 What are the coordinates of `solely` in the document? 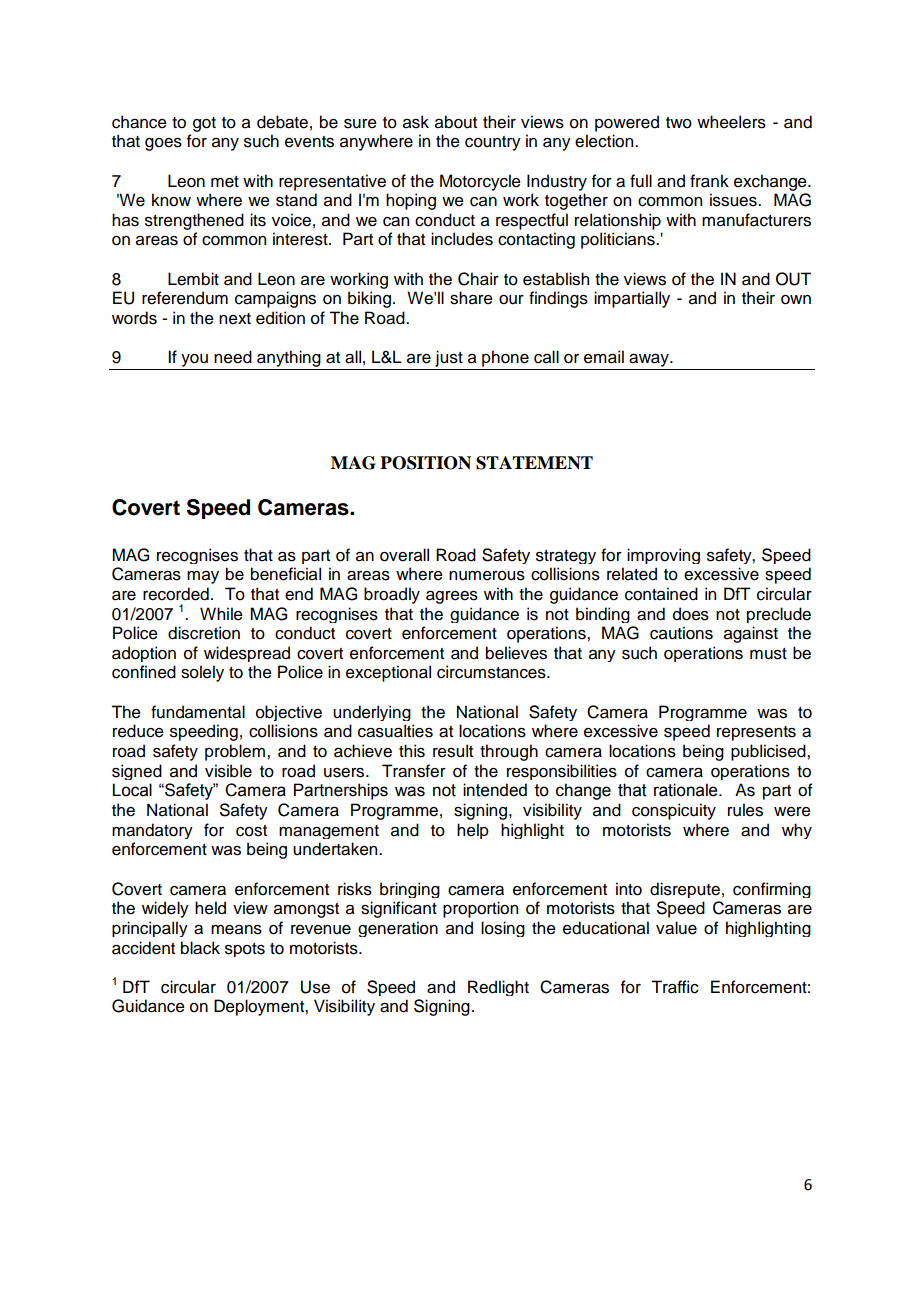 It's located at (202, 673).
